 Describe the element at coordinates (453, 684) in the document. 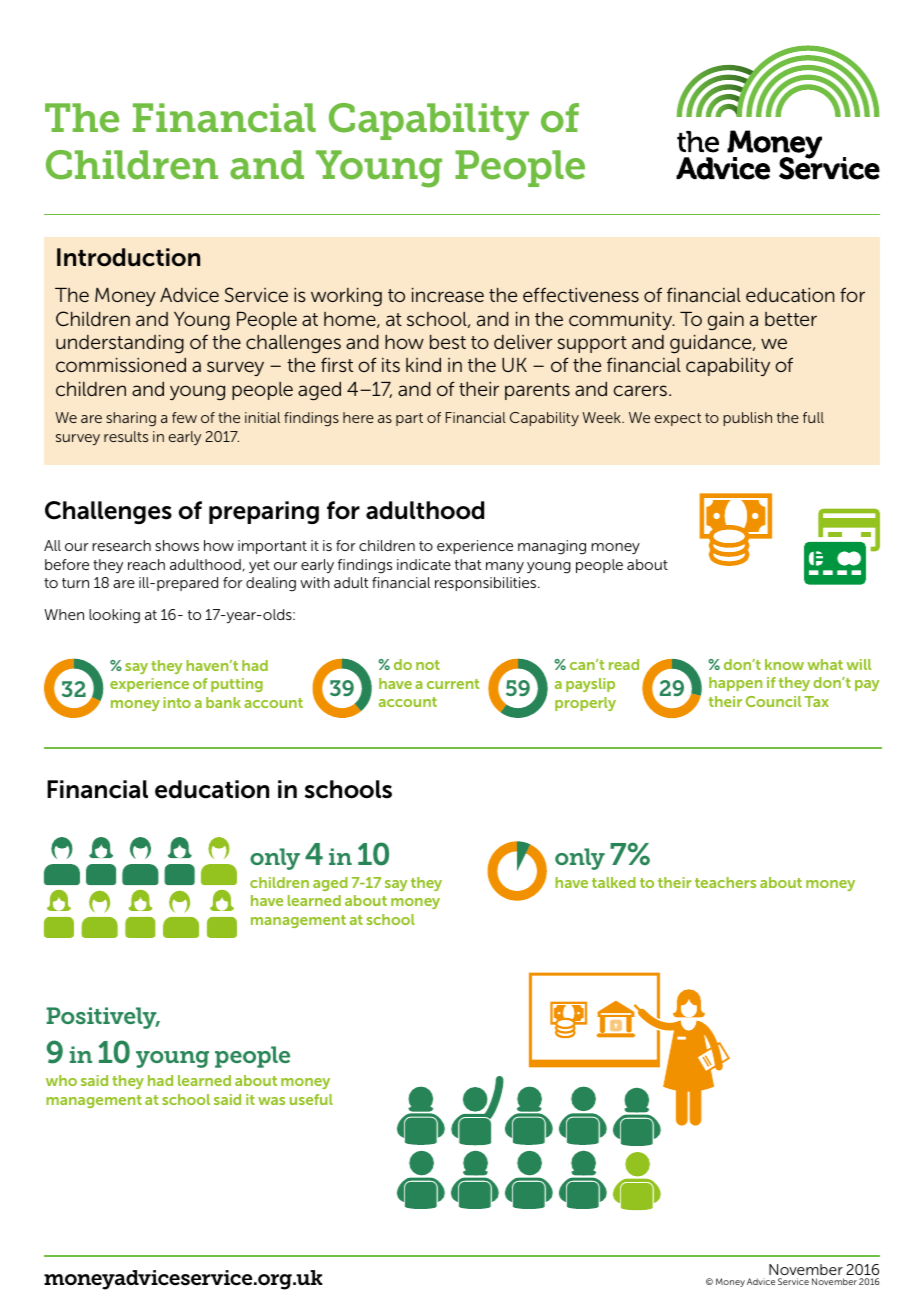

I see `current` at that location.
